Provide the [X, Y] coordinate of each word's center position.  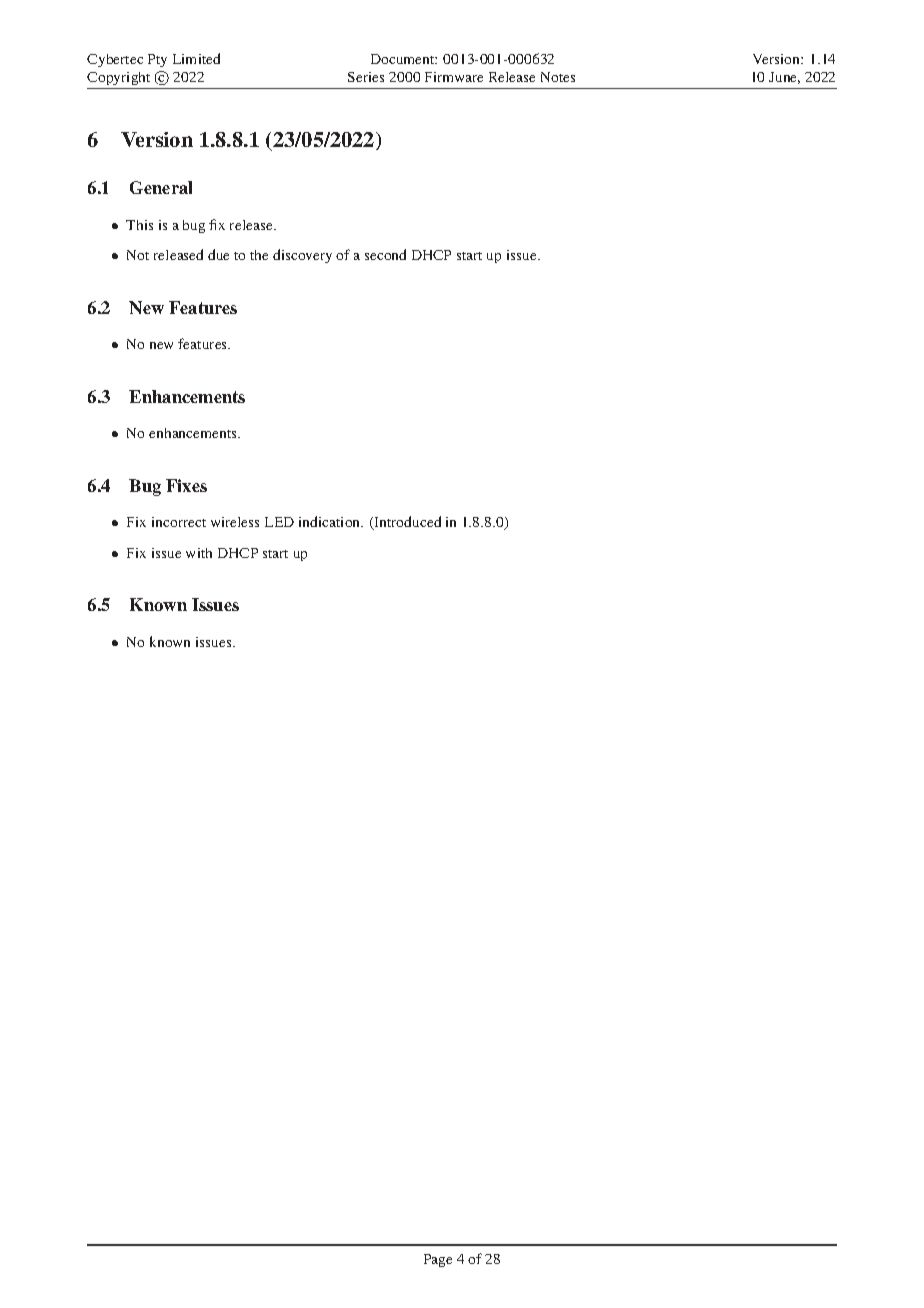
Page [438, 1260]
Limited [196, 58]
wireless [235, 522]
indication [331, 521]
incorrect [179, 522]
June [784, 78]
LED [279, 522]
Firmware [454, 77]
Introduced [406, 523]
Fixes [186, 485]
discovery [302, 256]
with [199, 553]
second [385, 254]
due [218, 254]
